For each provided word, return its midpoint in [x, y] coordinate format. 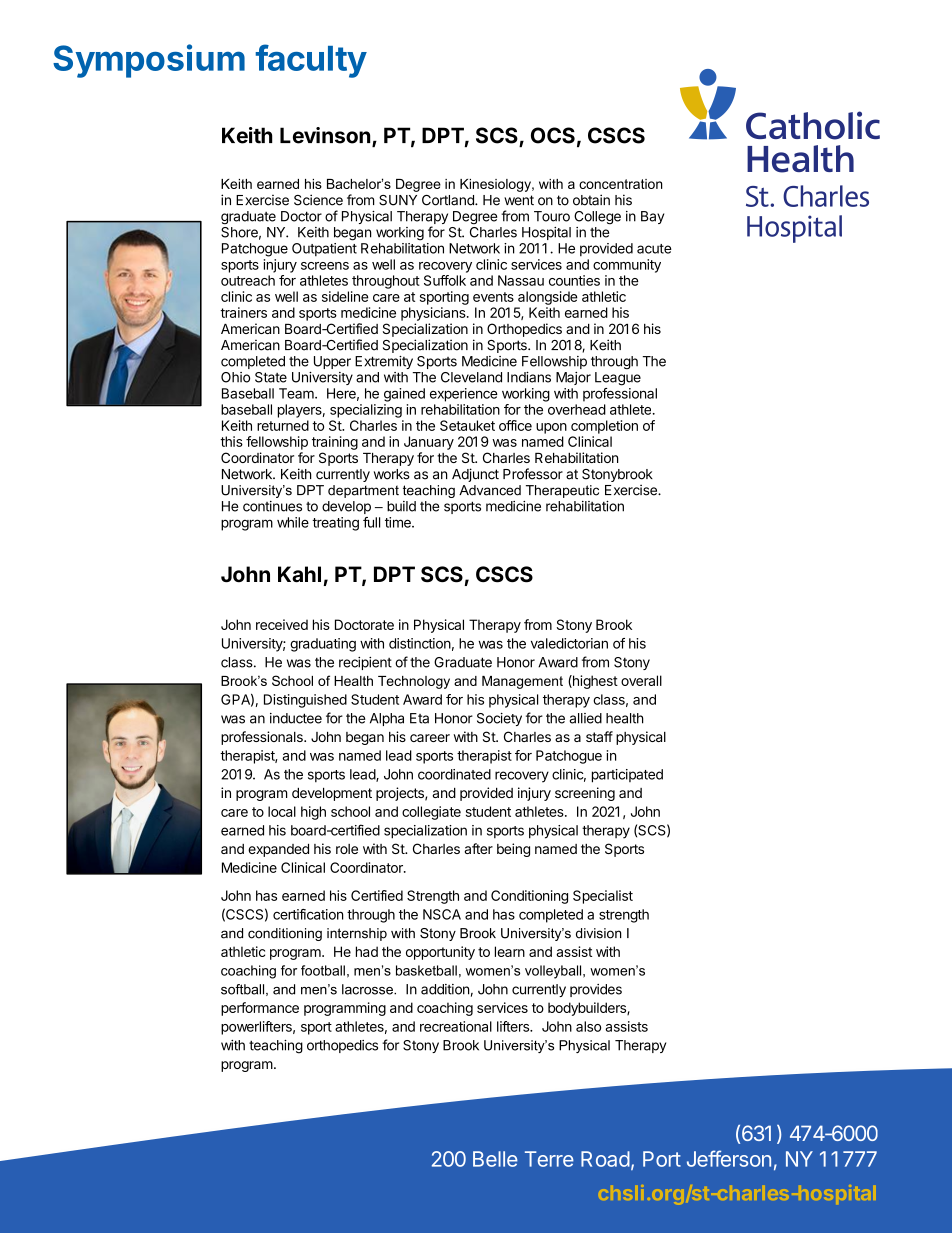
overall [641, 680]
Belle [495, 1159]
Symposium [149, 61]
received [282, 624]
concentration [621, 184]
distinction [420, 643]
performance [260, 1009]
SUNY [398, 200]
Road [605, 1159]
